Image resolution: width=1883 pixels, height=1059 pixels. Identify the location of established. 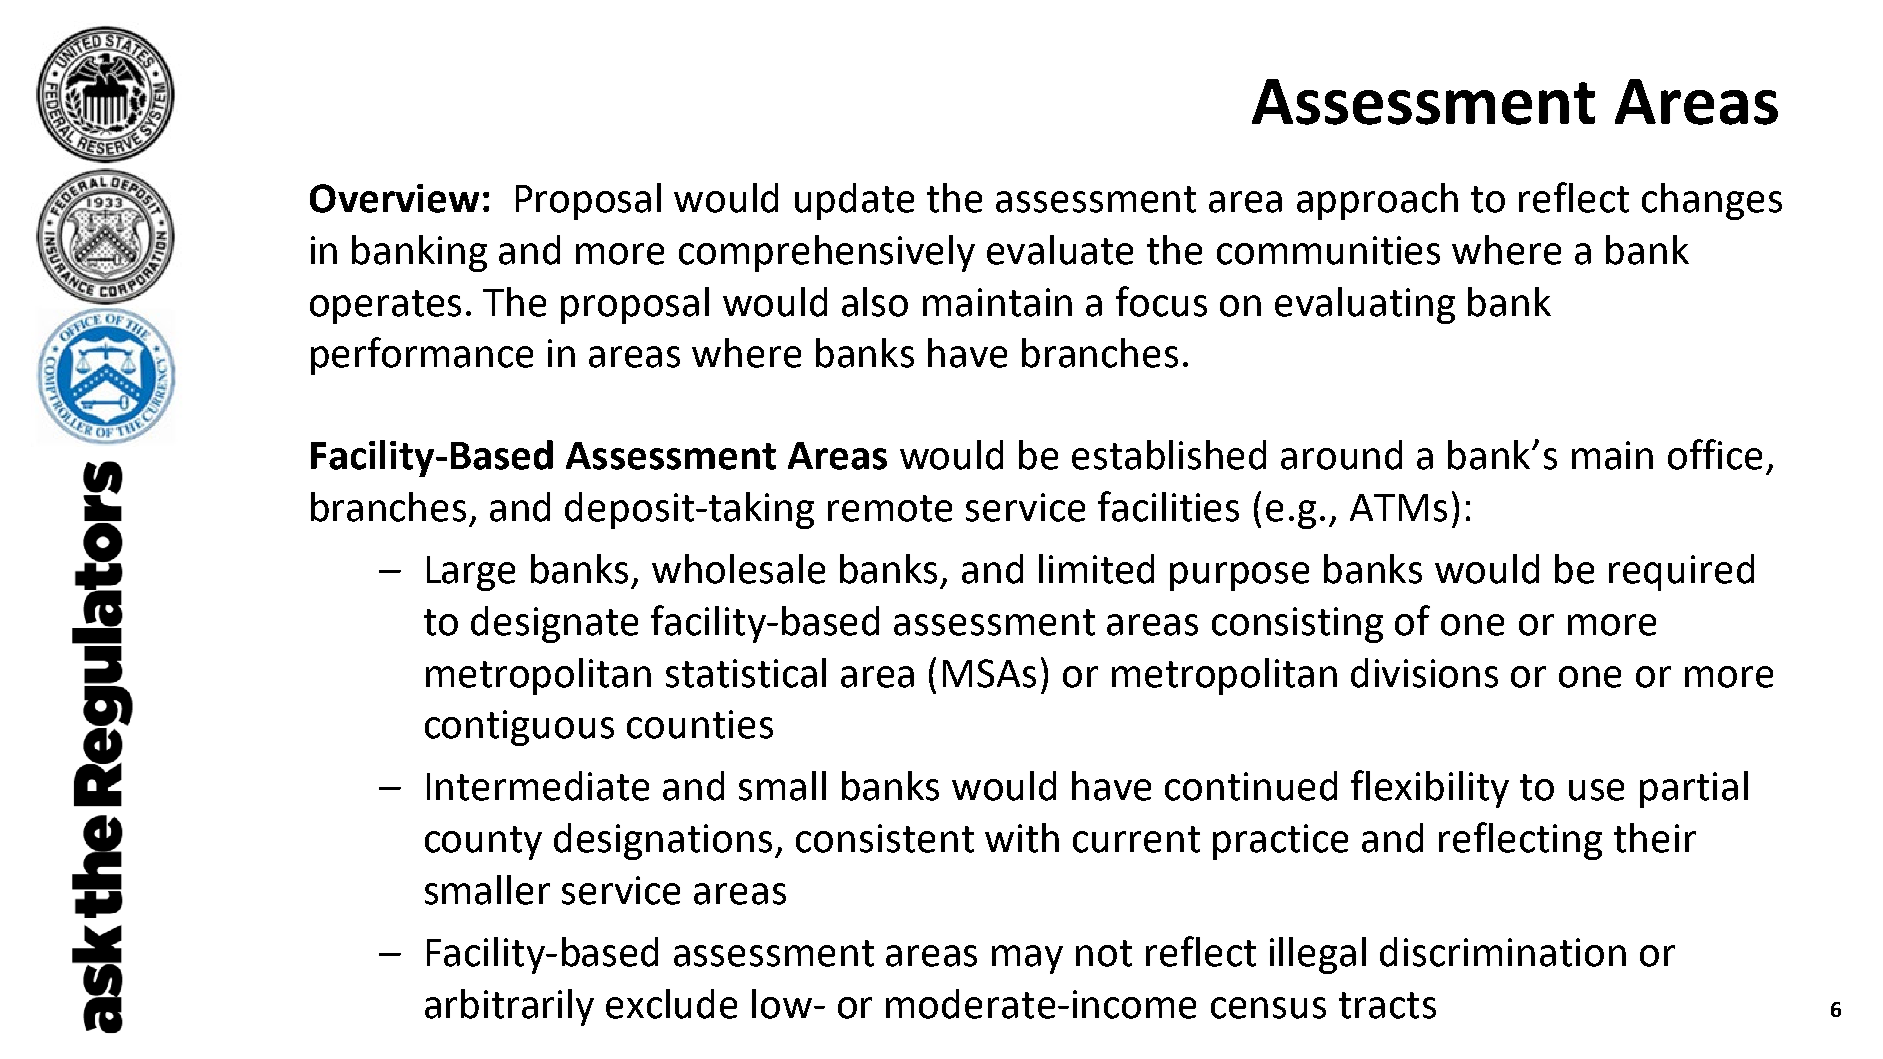
(1169, 455).
